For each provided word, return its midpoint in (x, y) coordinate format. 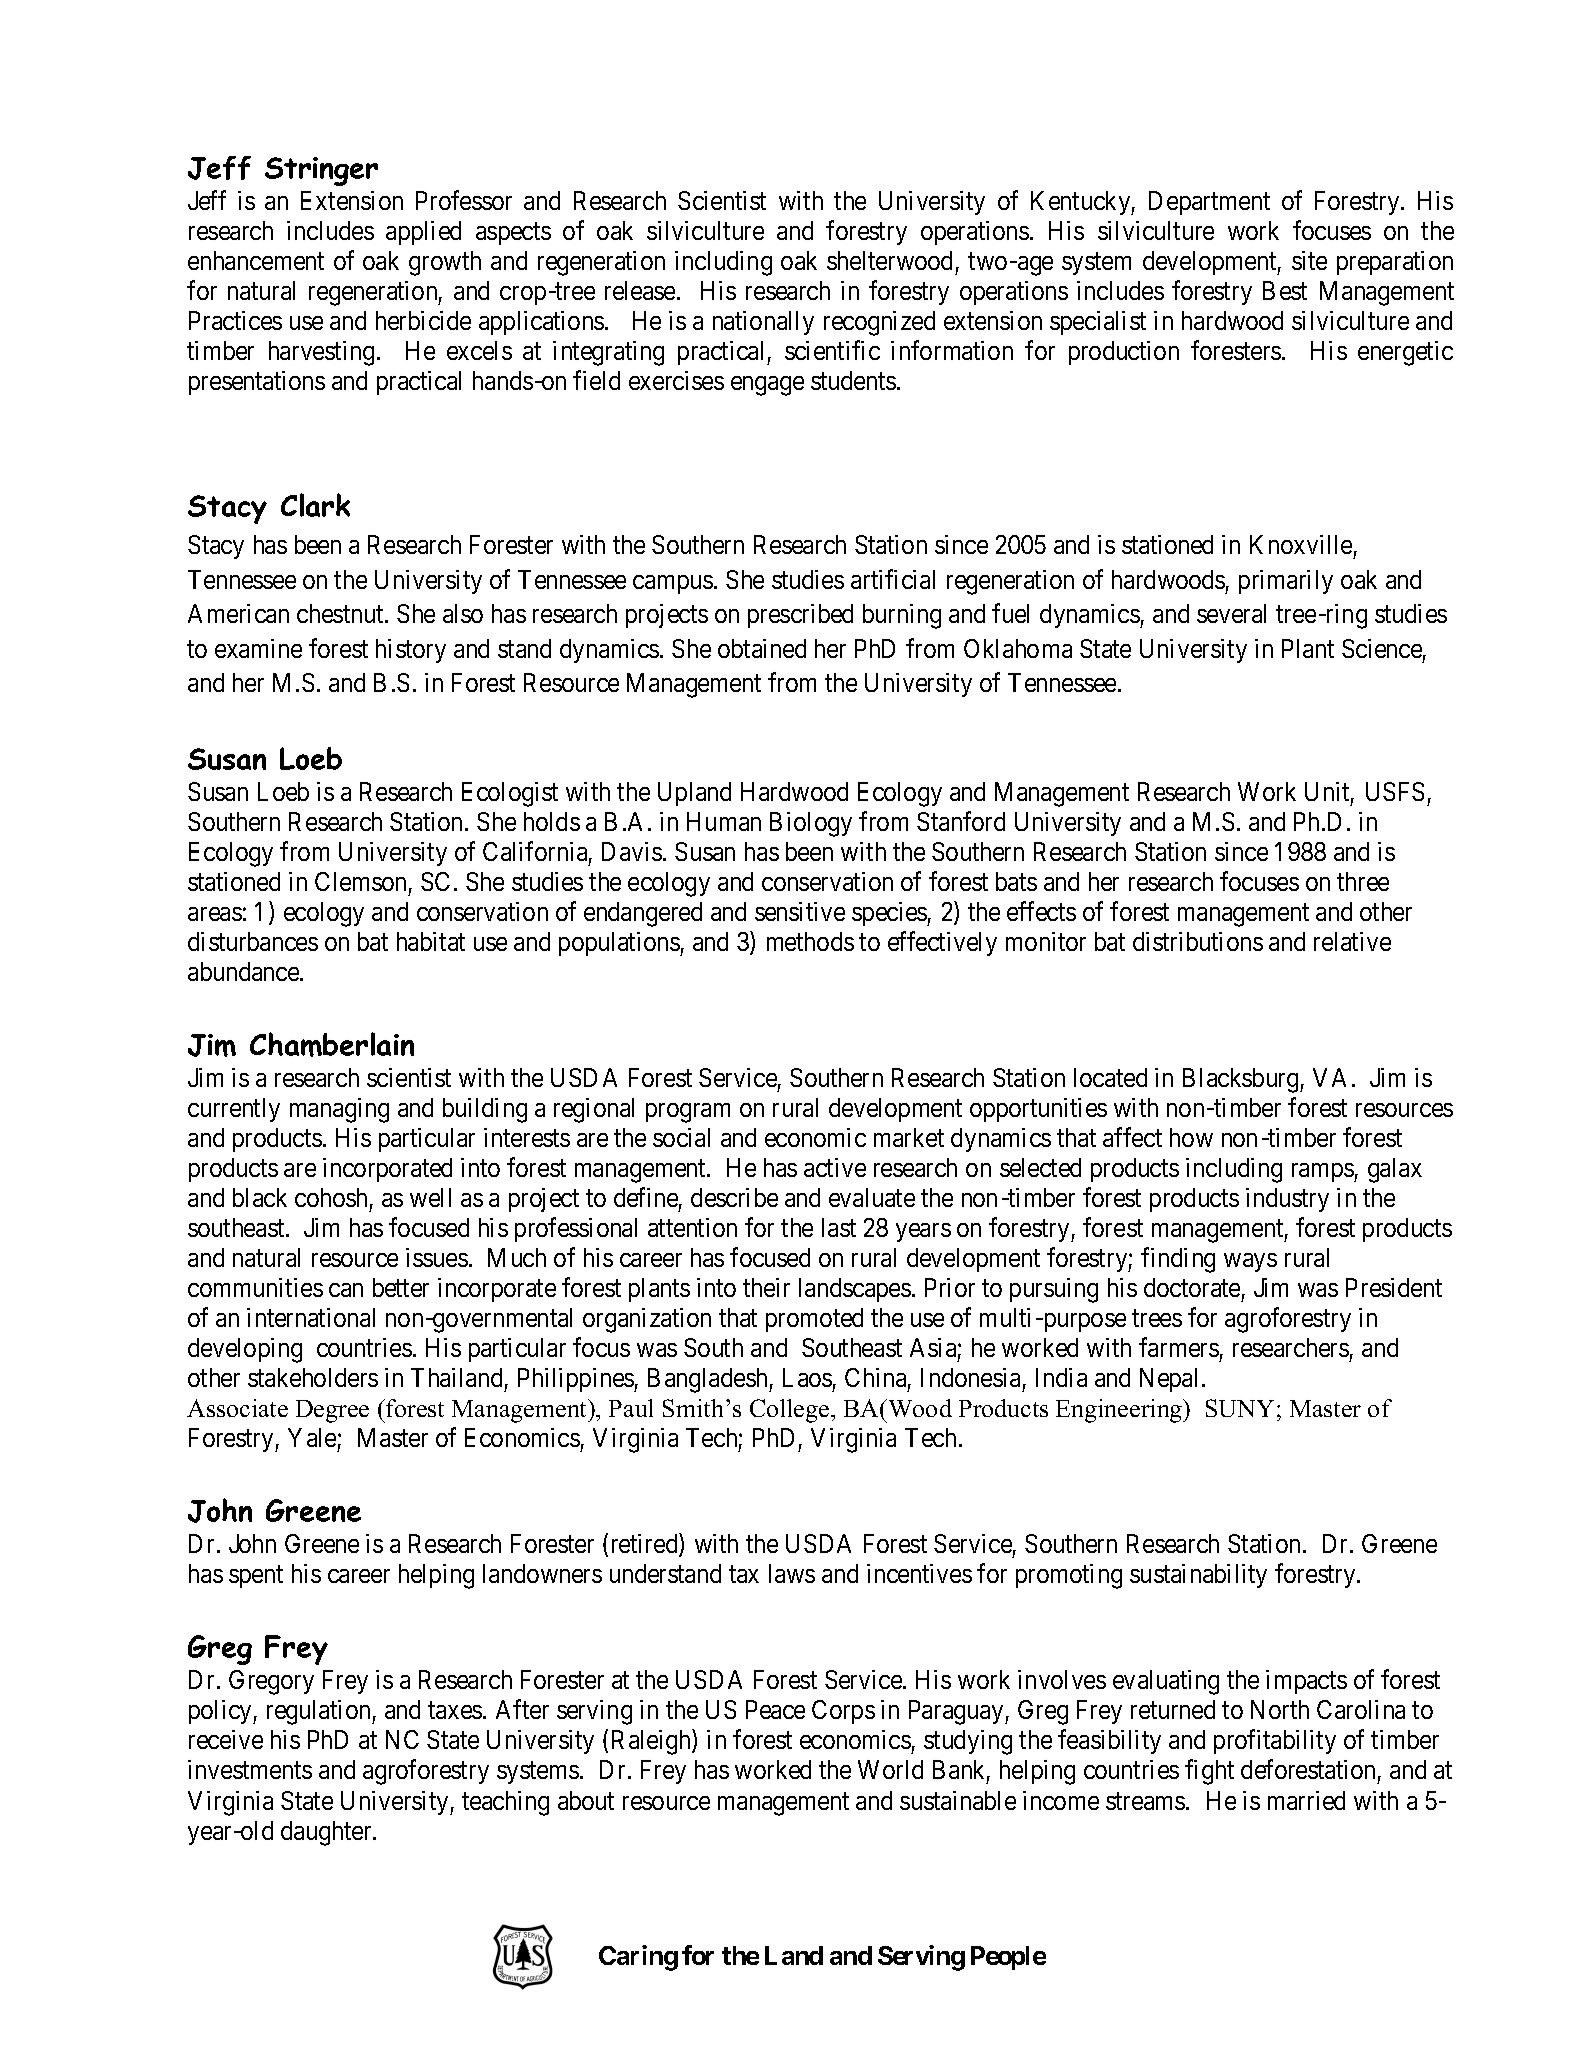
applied (423, 233)
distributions (1198, 941)
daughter (327, 1833)
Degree (332, 1411)
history (411, 651)
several (1231, 613)
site (1309, 260)
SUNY (1242, 1408)
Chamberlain (332, 1044)
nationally (763, 323)
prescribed (800, 616)
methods (810, 941)
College (791, 1411)
